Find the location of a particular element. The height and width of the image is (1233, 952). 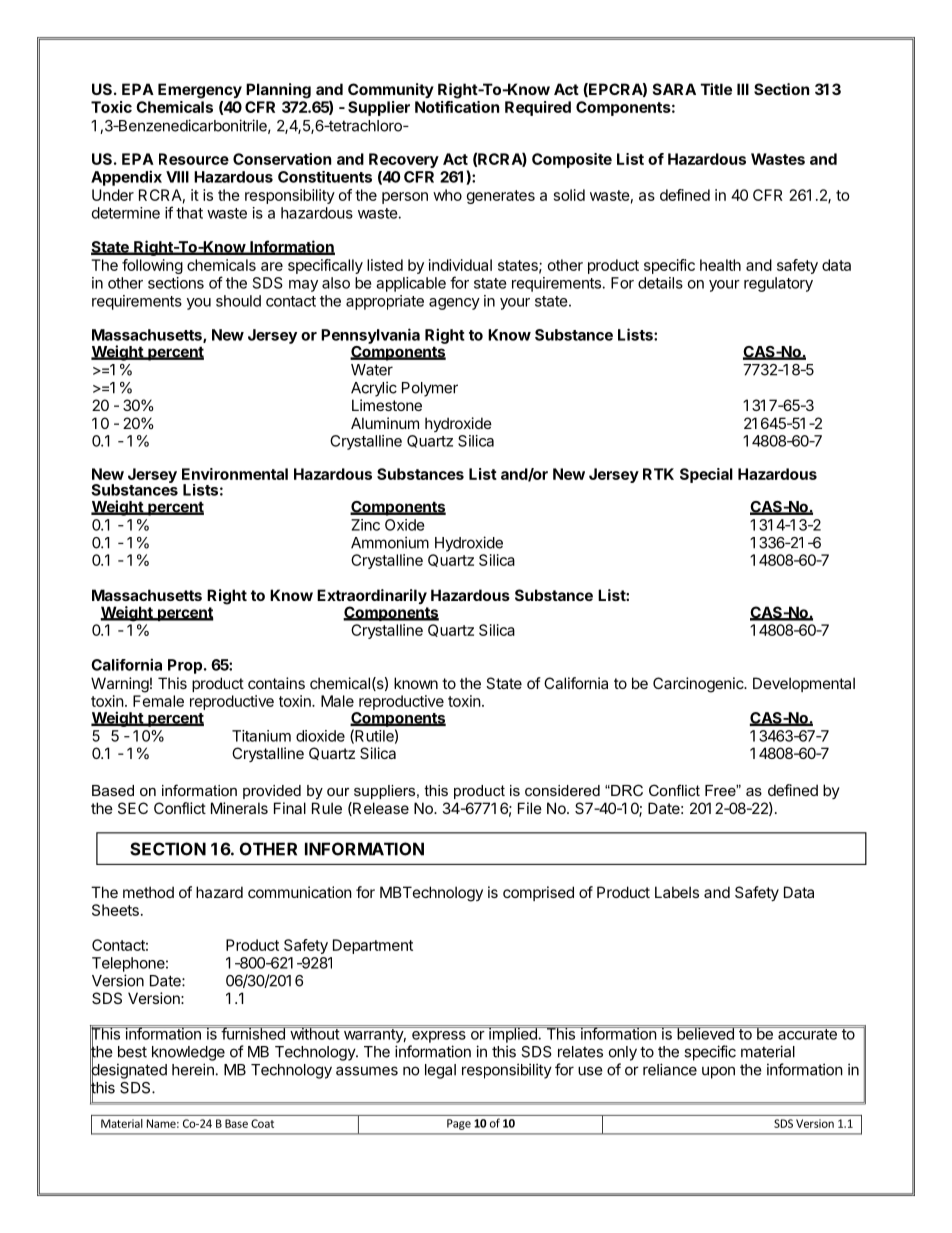

herein is located at coordinates (193, 1069).
